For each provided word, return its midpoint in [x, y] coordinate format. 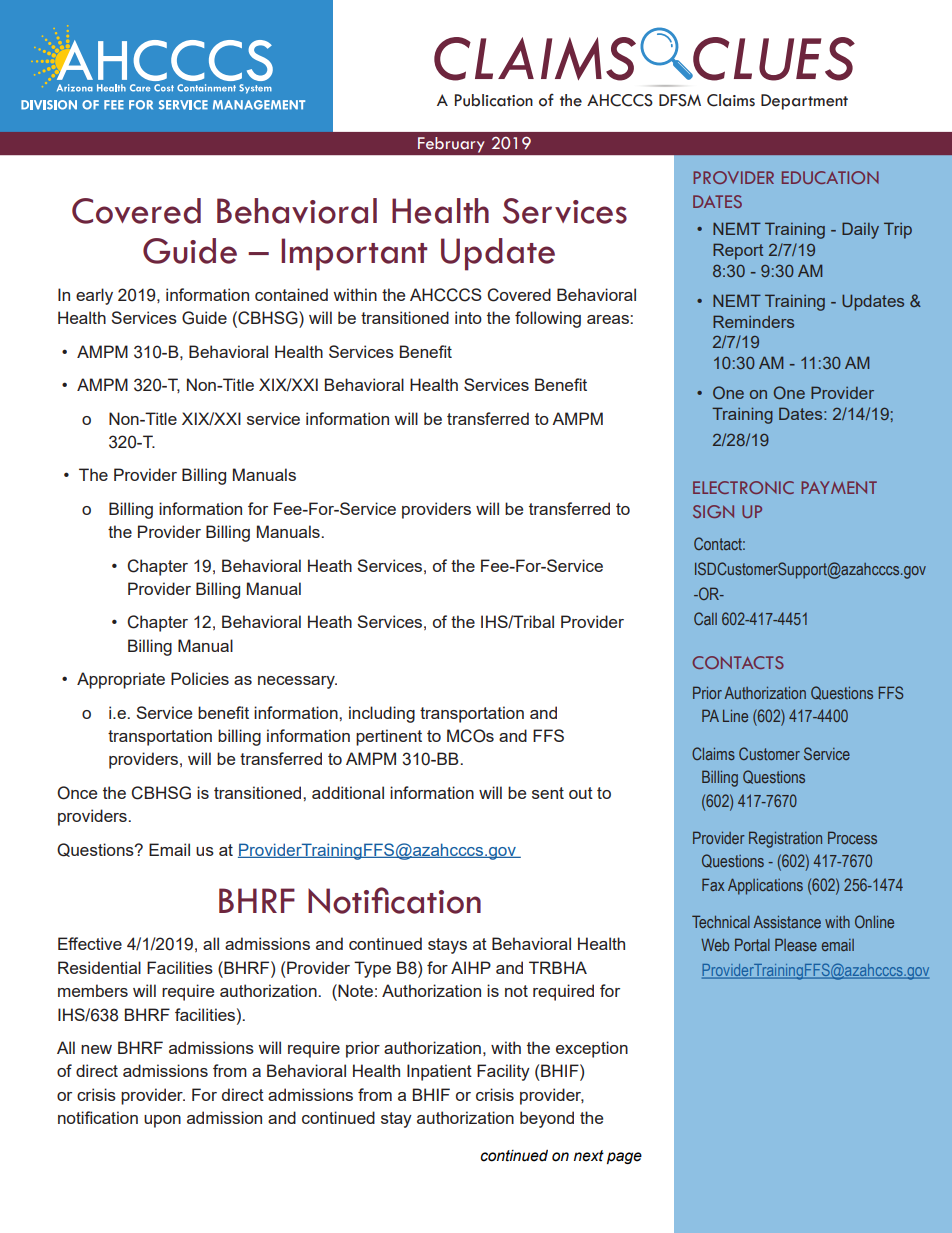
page [624, 1158]
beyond [547, 1119]
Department [804, 102]
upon [162, 1121]
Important [354, 254]
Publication [494, 100]
